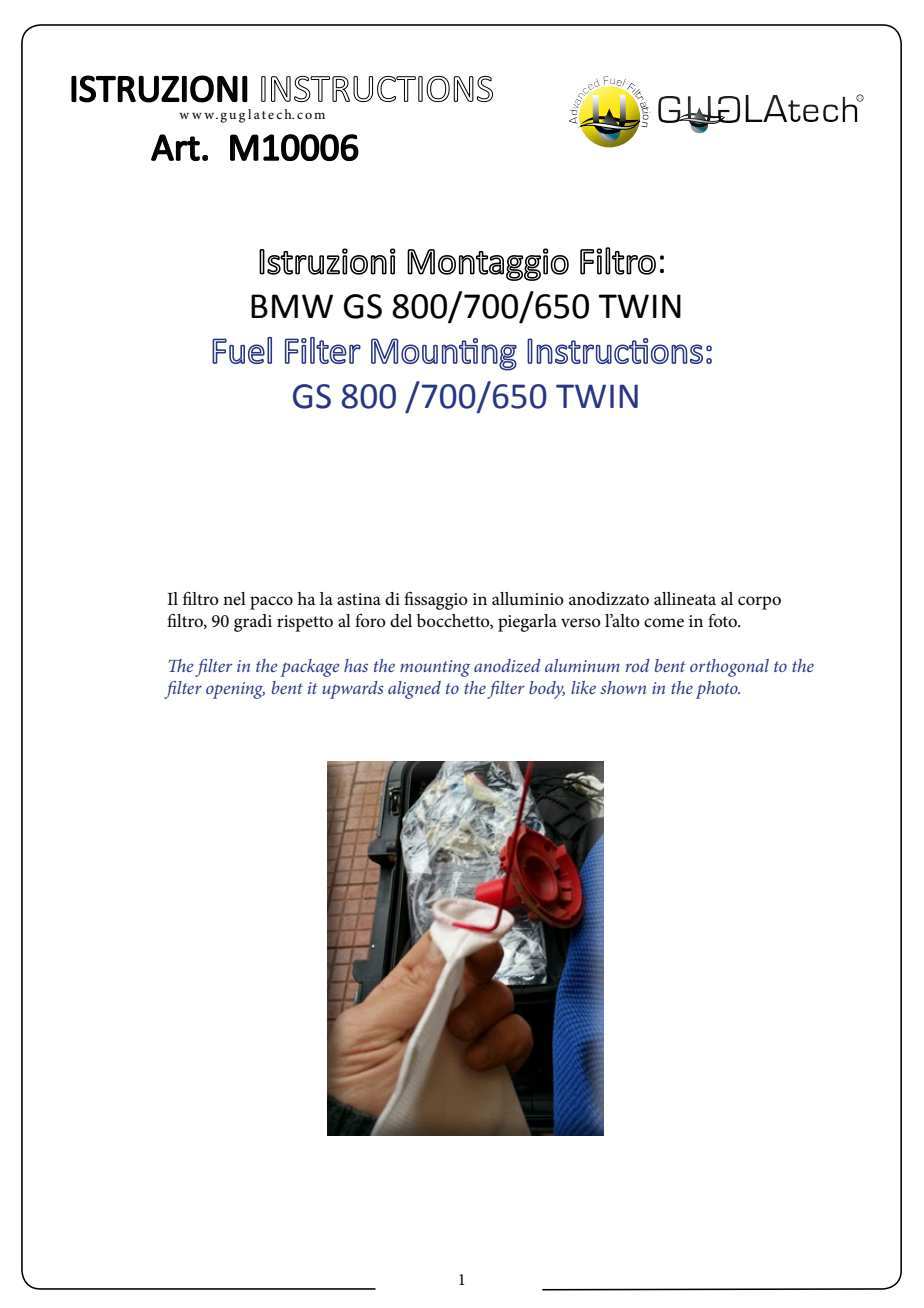  I want to click on opening, so click(235, 690).
